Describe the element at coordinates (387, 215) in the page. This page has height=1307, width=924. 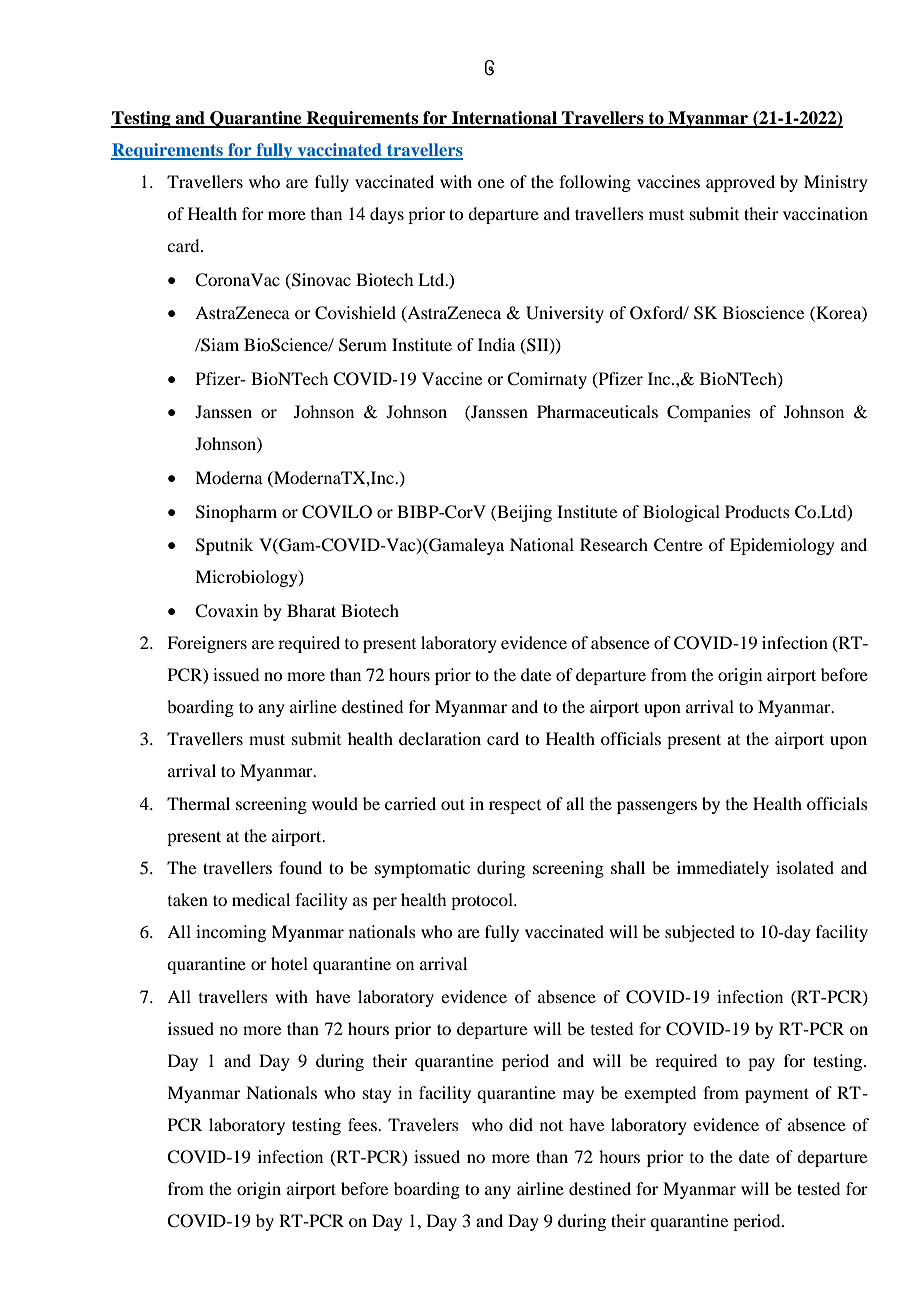
I see `days` at that location.
